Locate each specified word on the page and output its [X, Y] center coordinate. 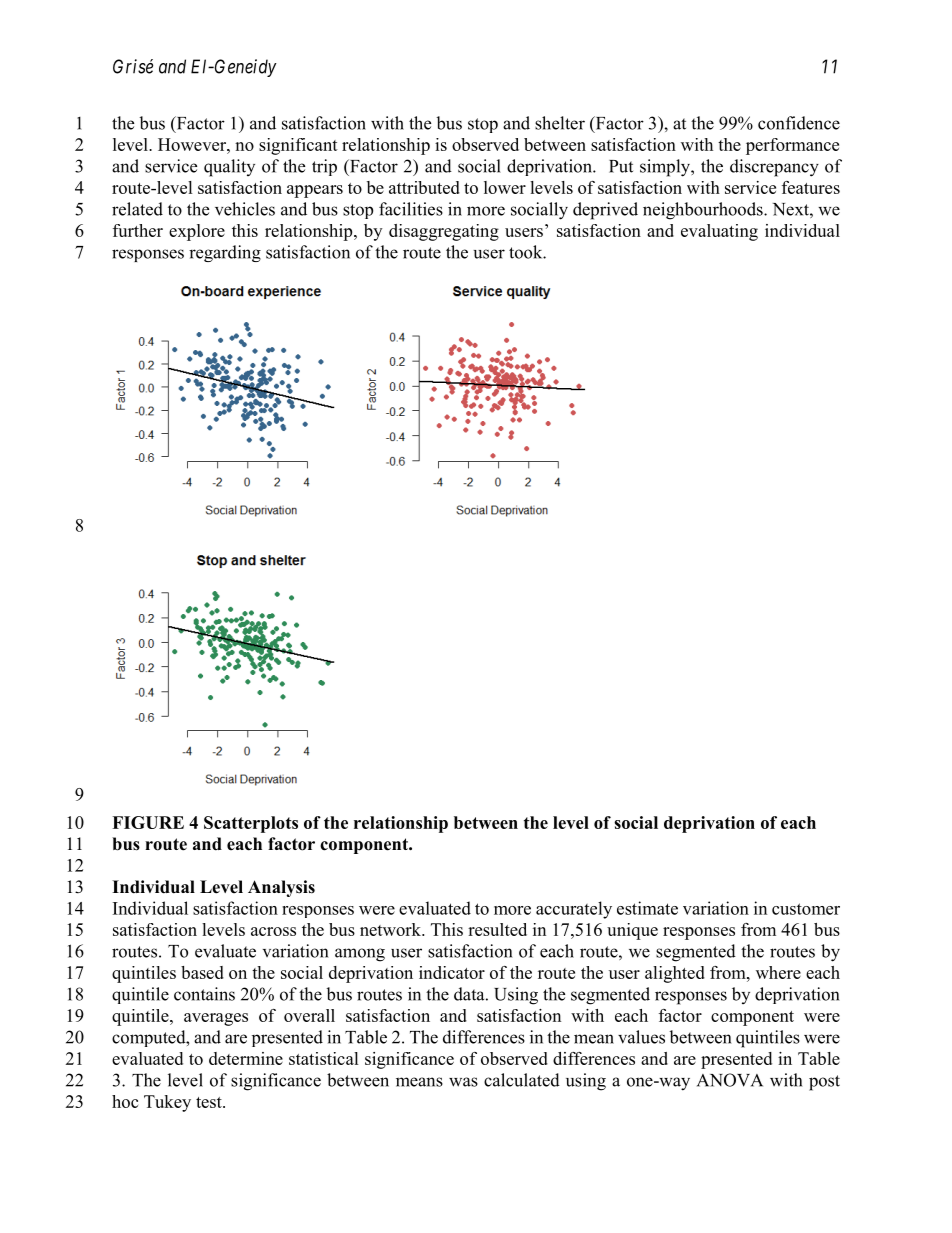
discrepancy [774, 168]
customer [806, 909]
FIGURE [148, 822]
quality [229, 168]
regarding [225, 253]
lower [505, 187]
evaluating [719, 232]
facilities [411, 209]
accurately [574, 910]
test [210, 1102]
